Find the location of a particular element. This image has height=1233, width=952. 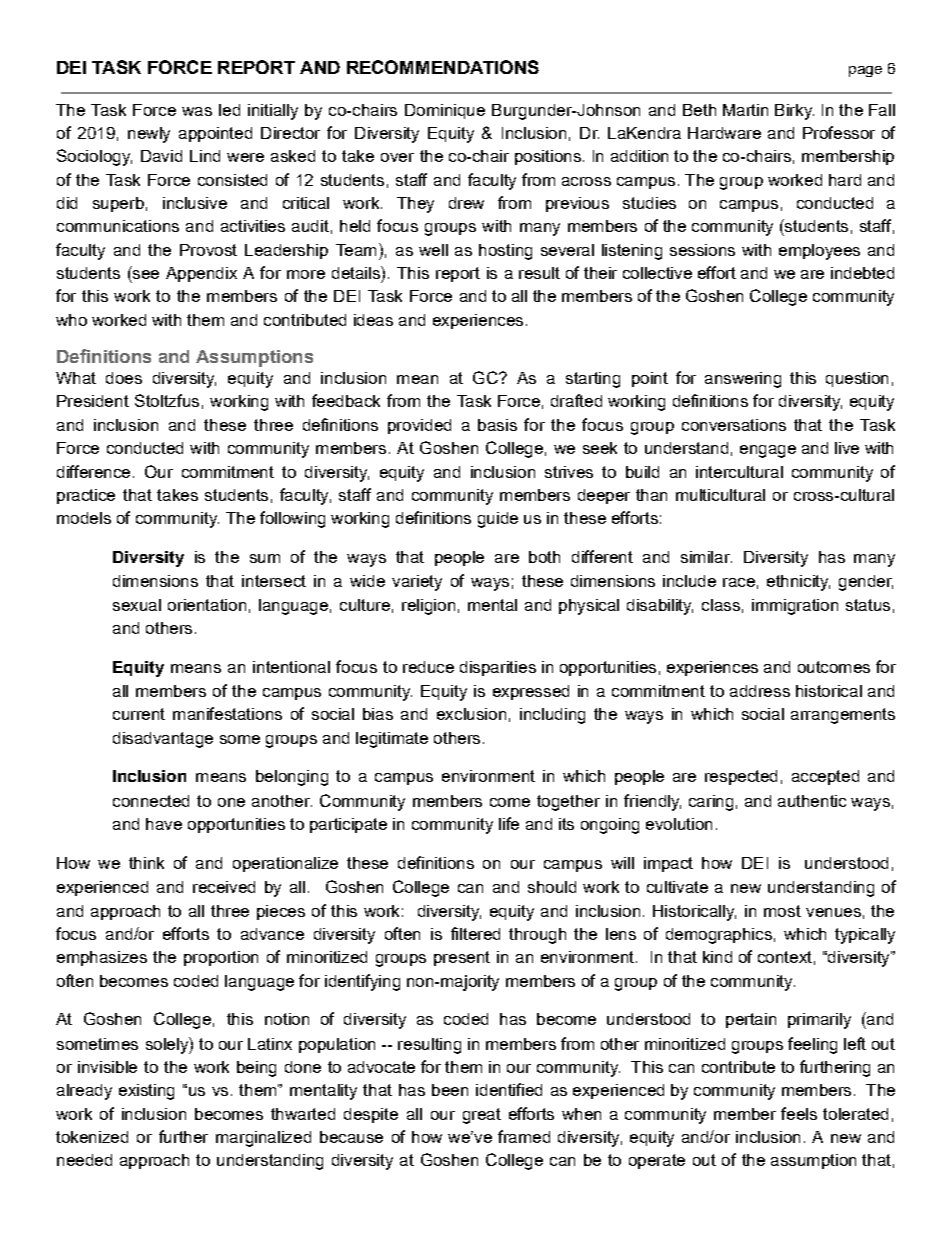

feels is located at coordinates (799, 1113).
